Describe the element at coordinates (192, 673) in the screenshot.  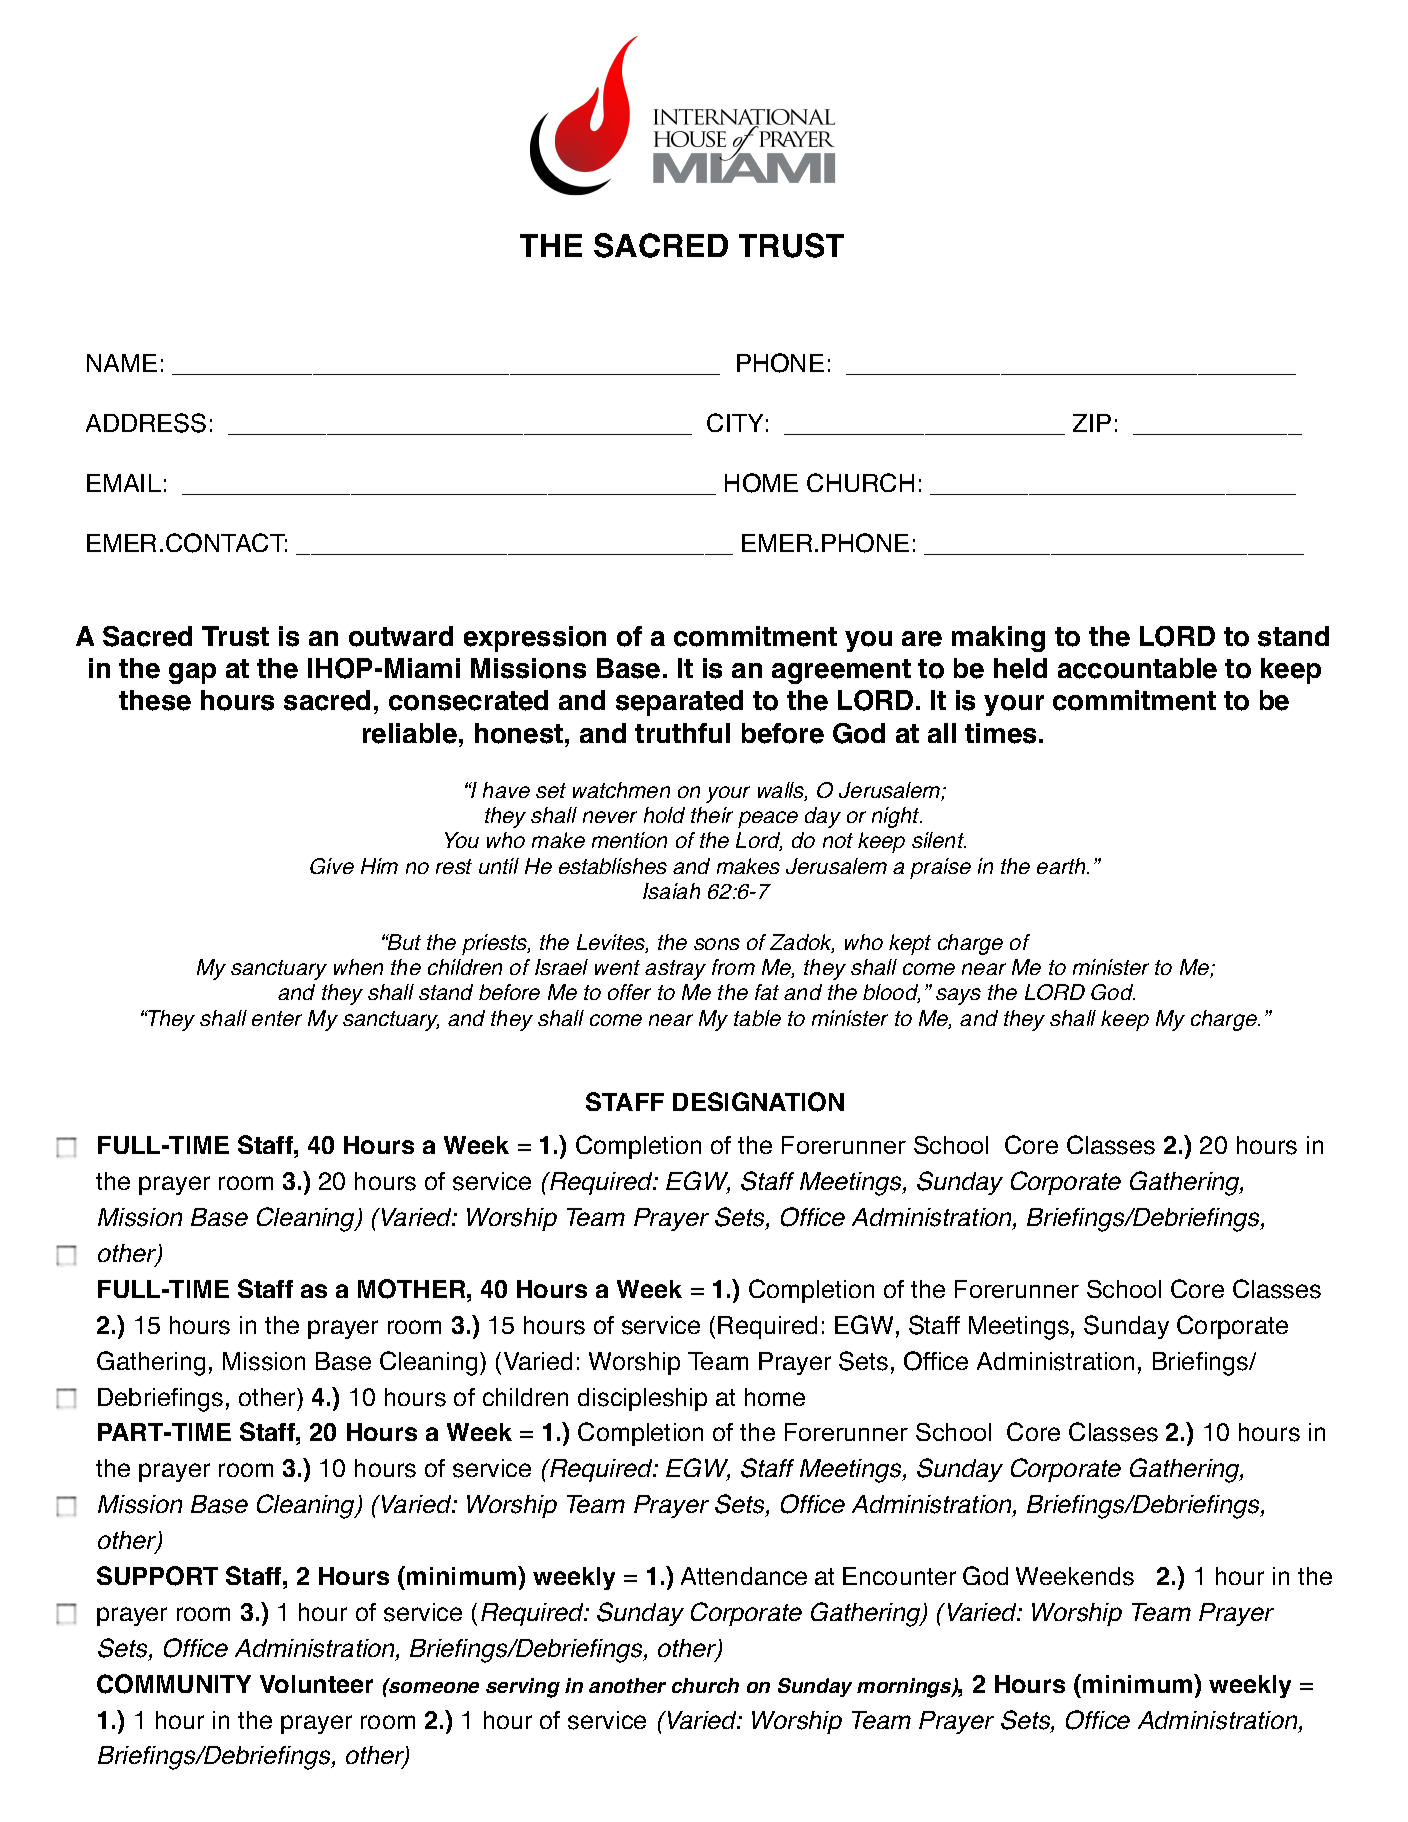
I see `gap` at that location.
